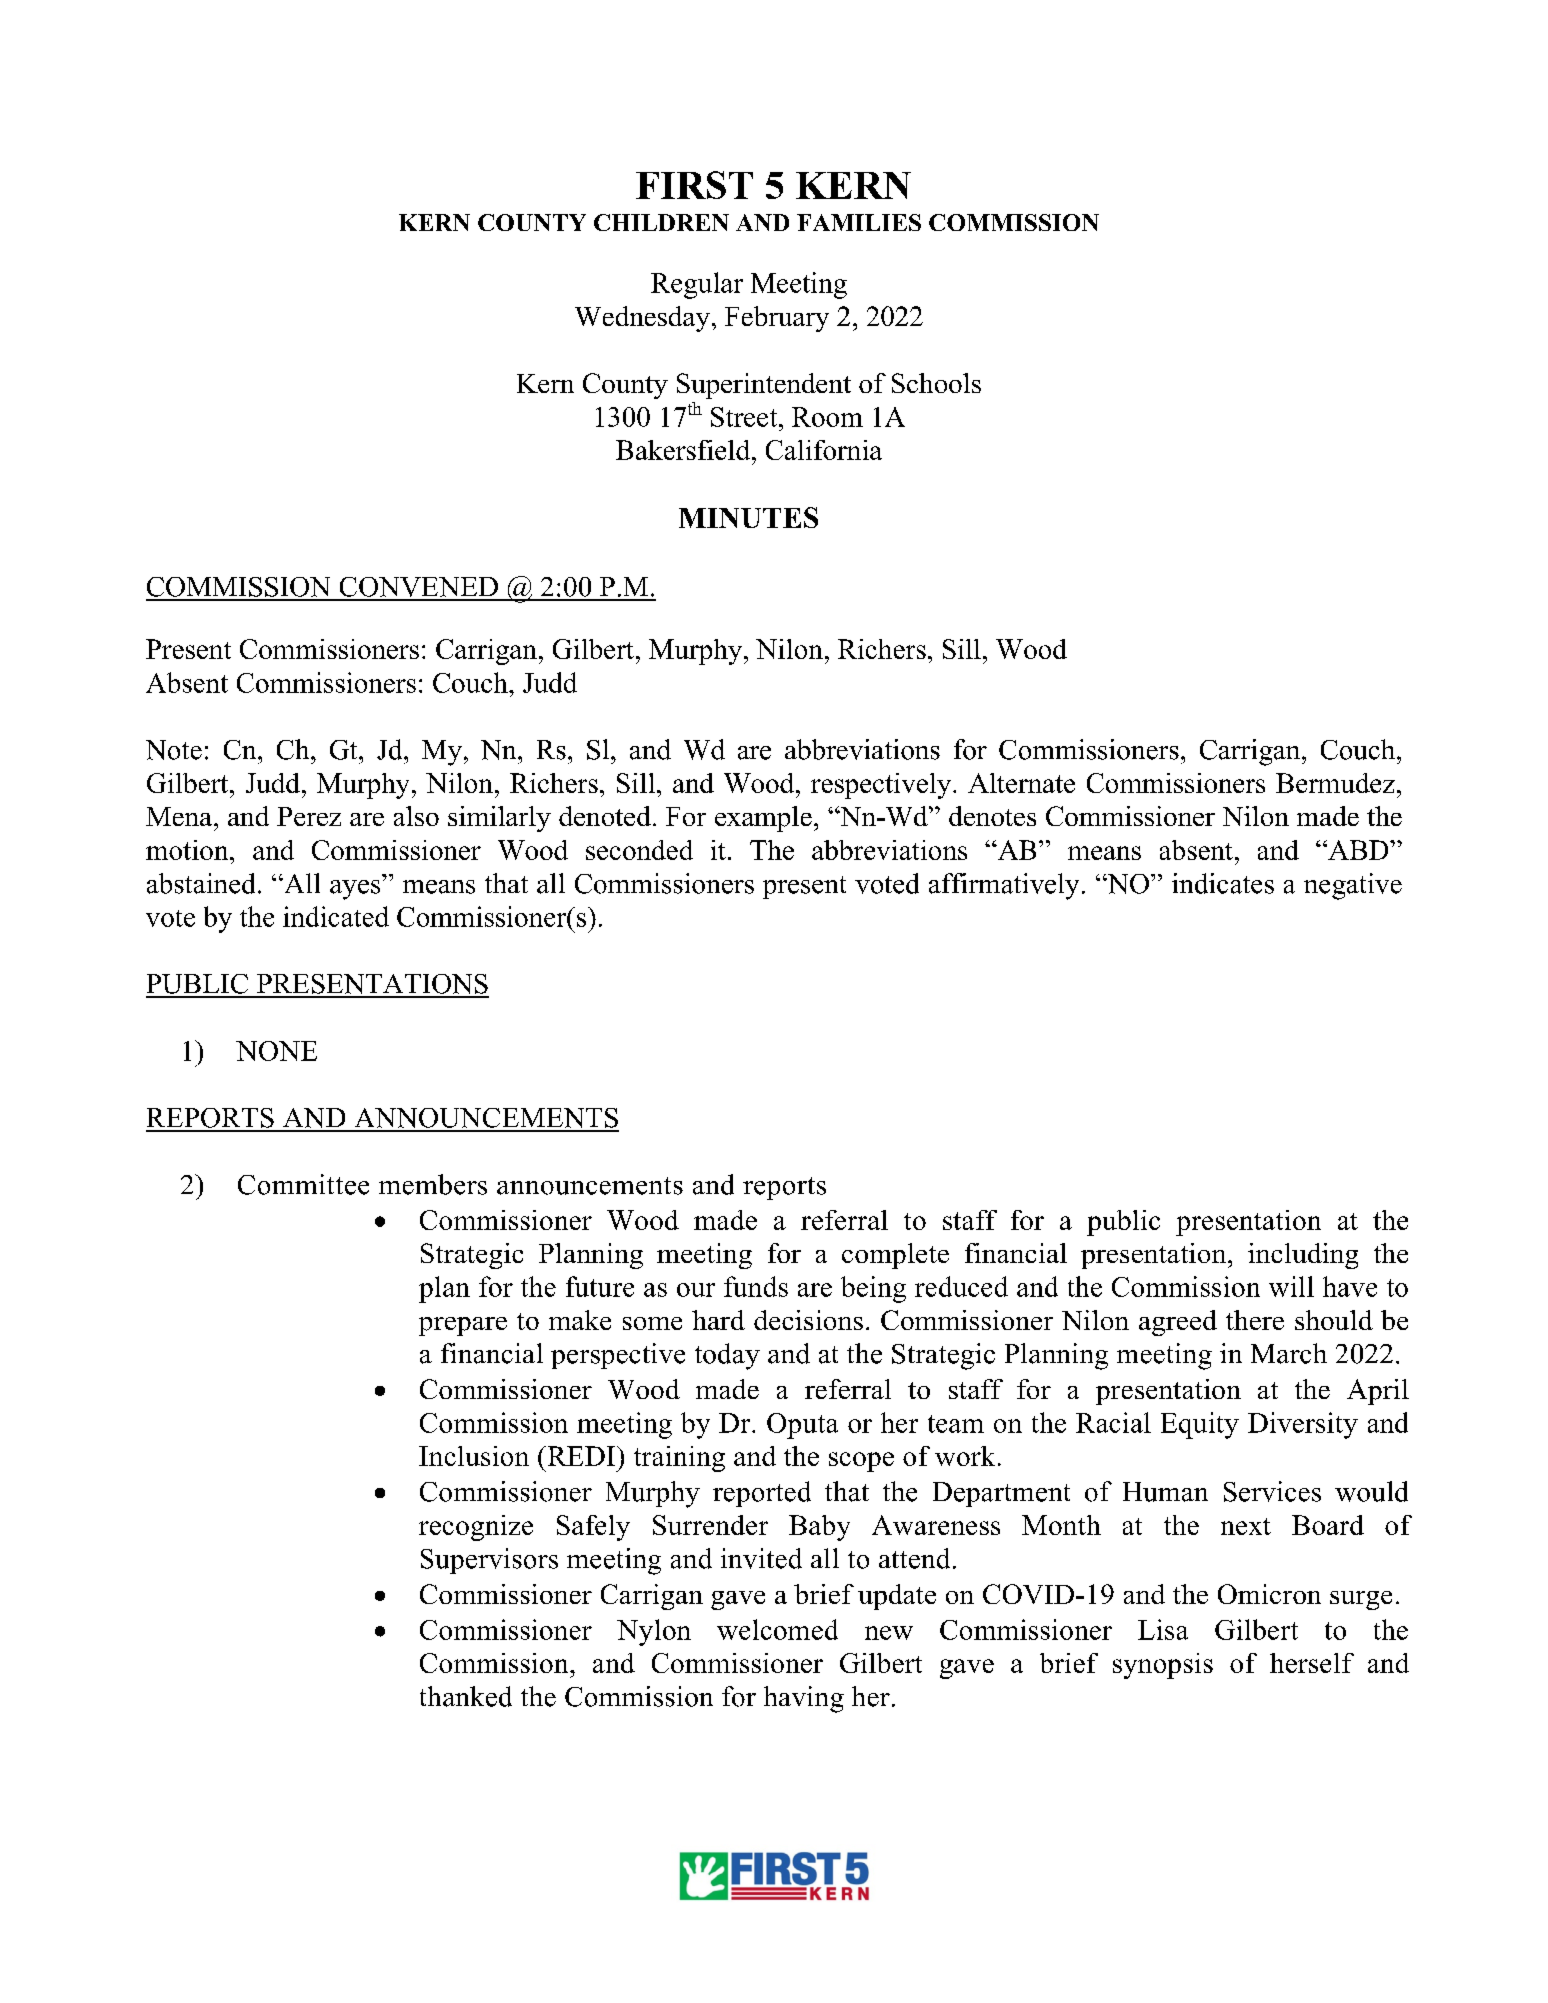 This screenshot has height=2003, width=1548. What do you see at coordinates (309, 816) in the screenshot?
I see `Perez` at bounding box center [309, 816].
